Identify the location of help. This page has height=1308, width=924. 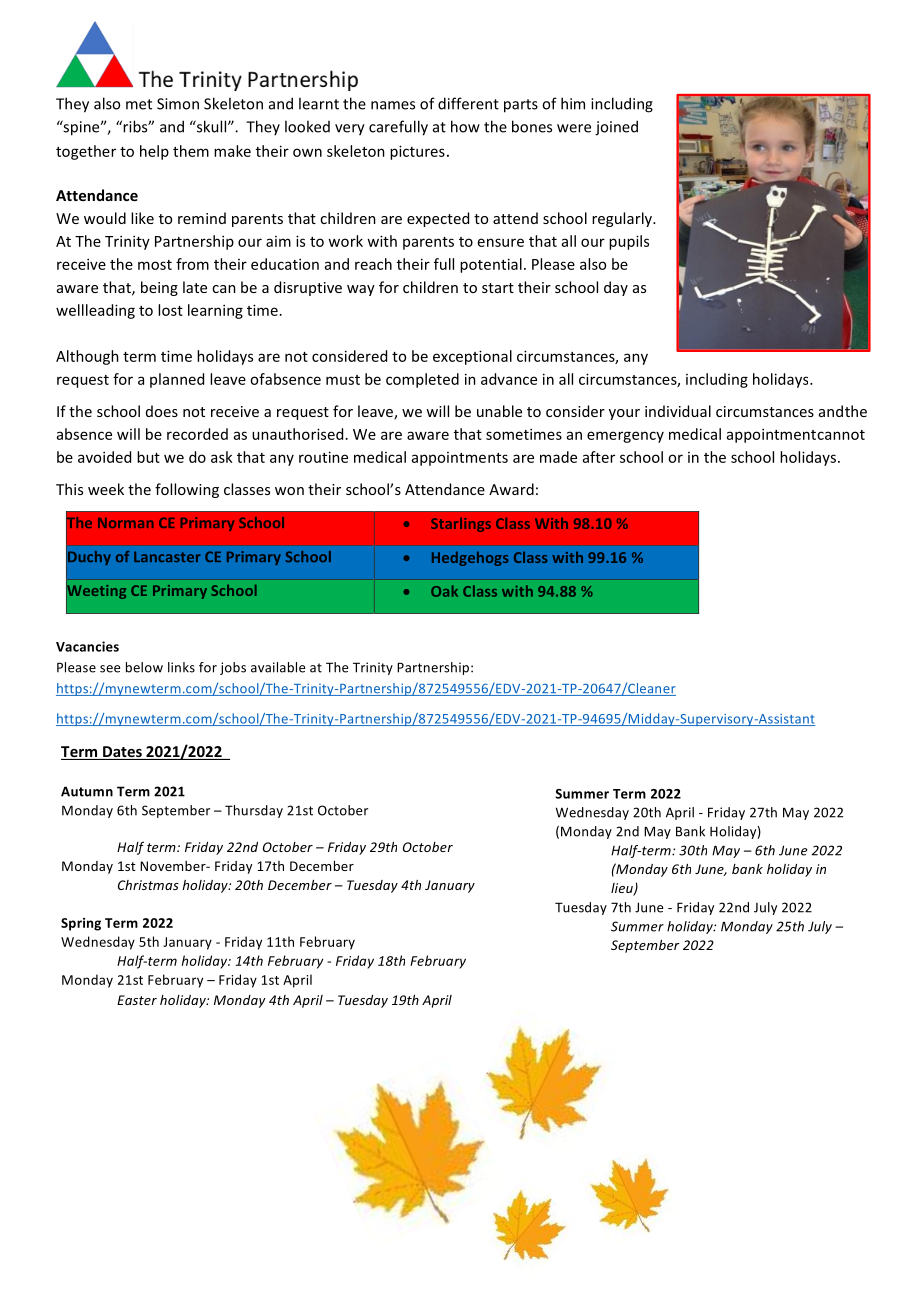
(154, 152).
